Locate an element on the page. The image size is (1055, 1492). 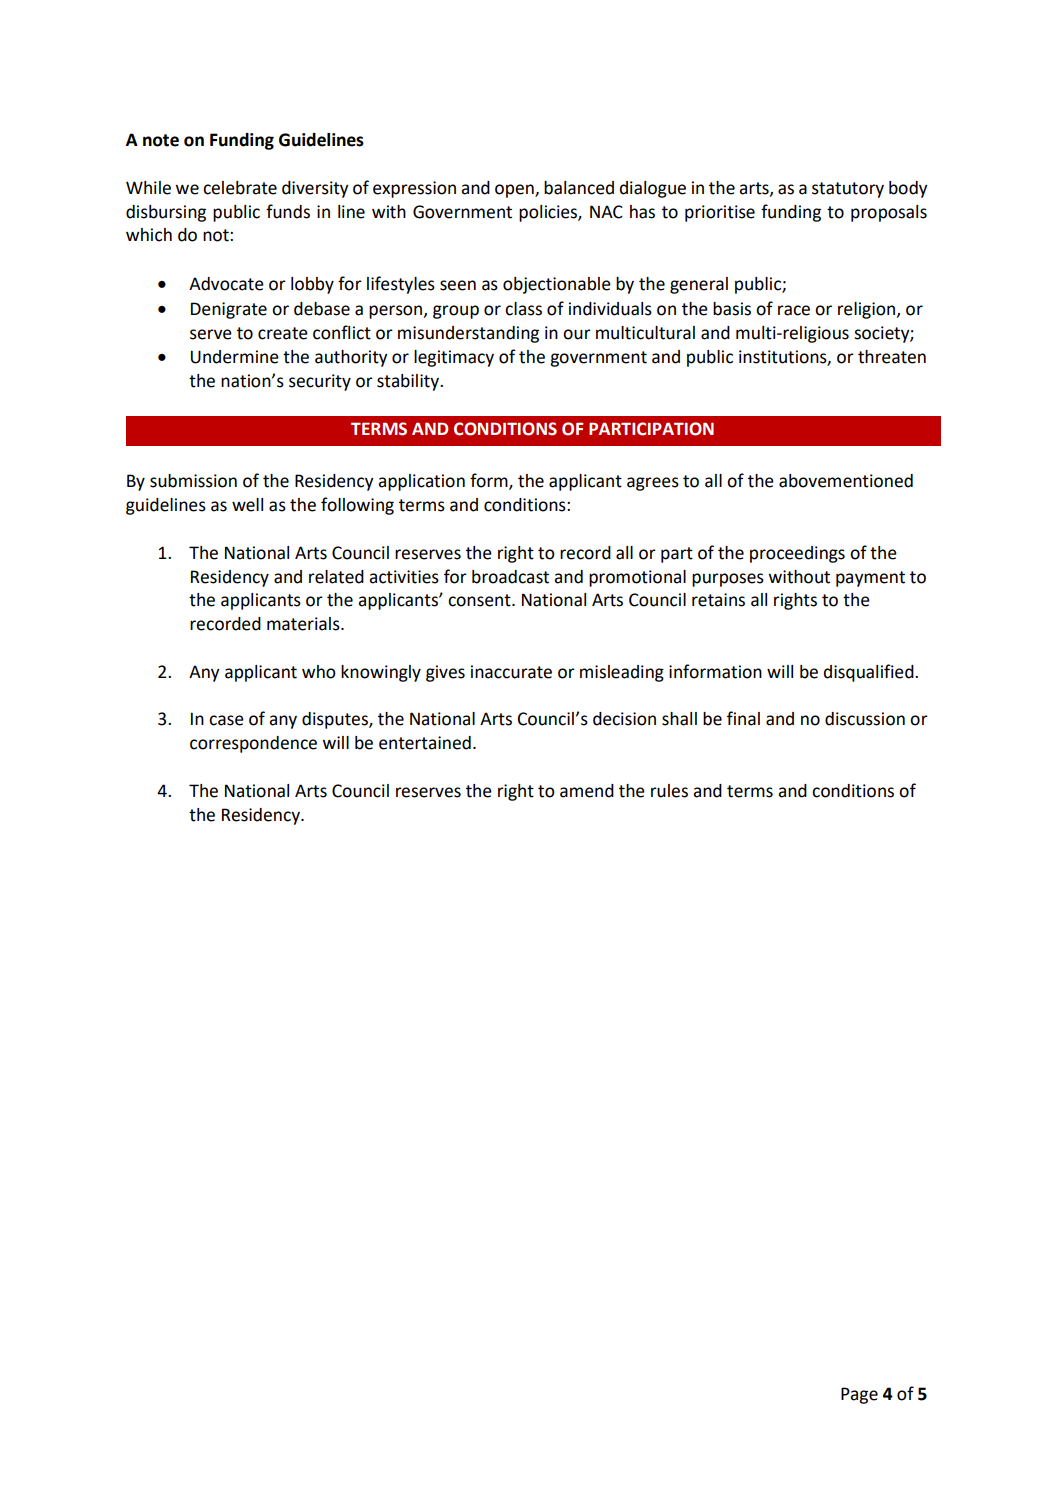
rules is located at coordinates (669, 791).
